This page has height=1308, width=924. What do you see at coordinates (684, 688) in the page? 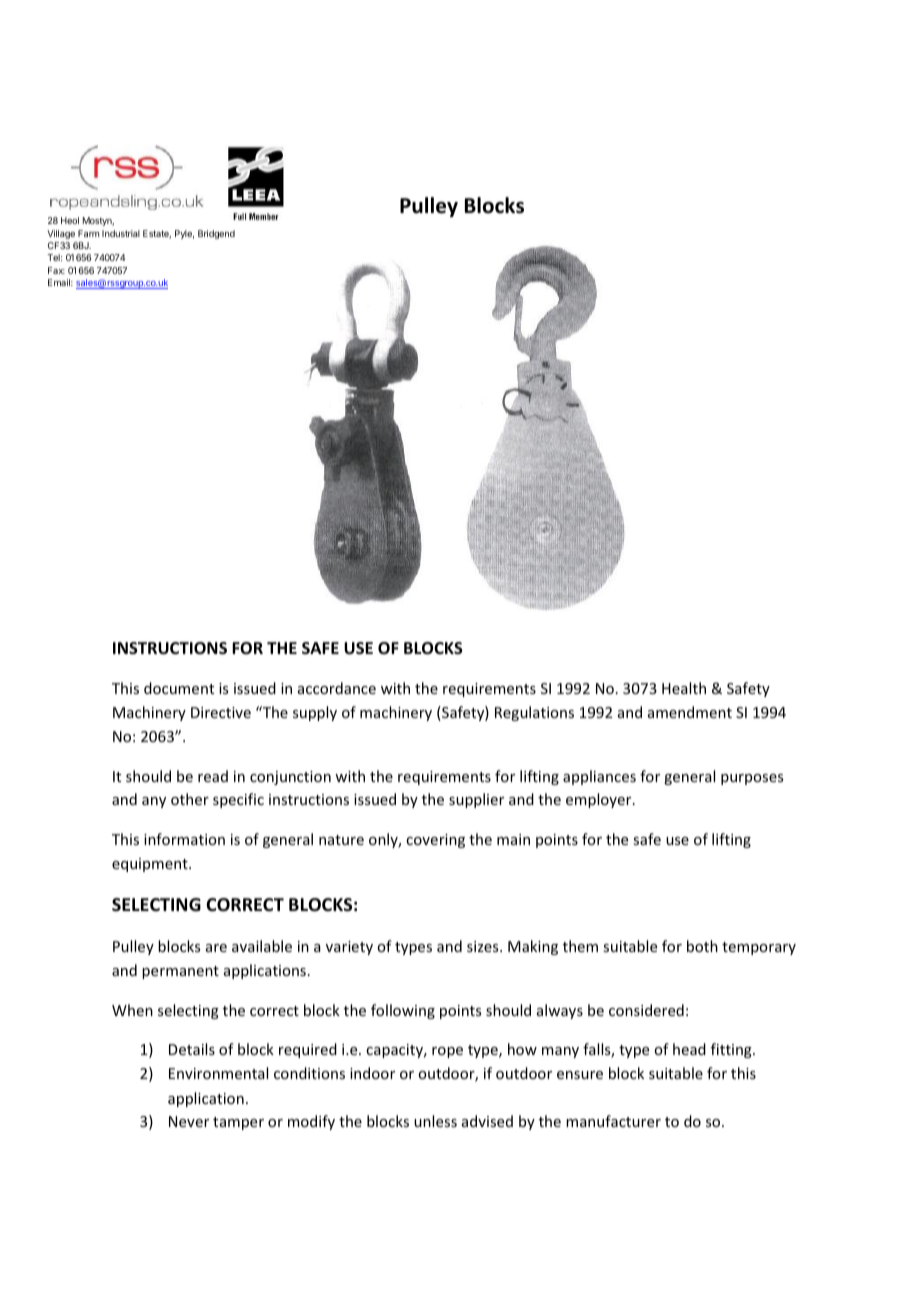
I see `Health` at bounding box center [684, 688].
